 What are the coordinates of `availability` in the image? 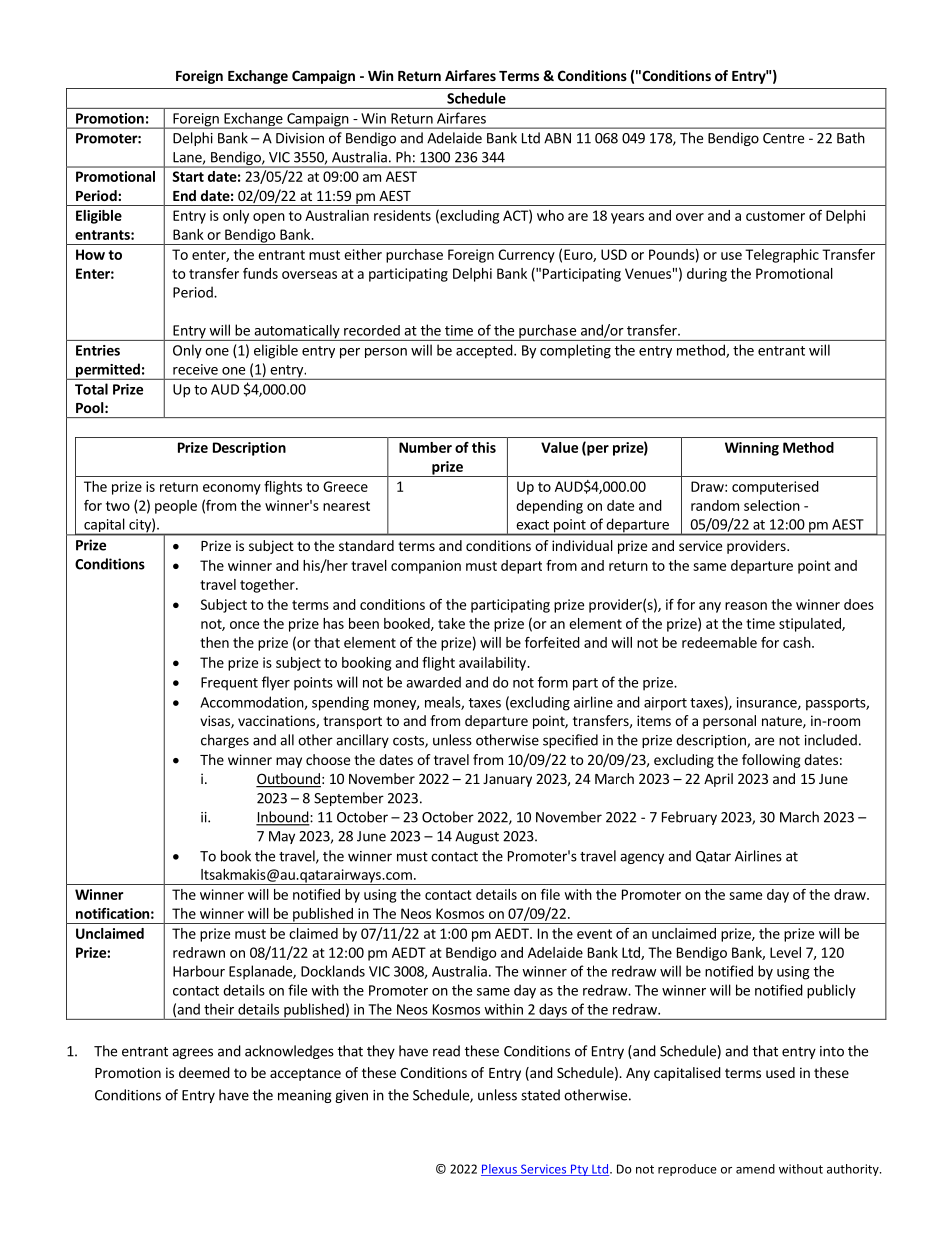 It's located at (493, 664).
